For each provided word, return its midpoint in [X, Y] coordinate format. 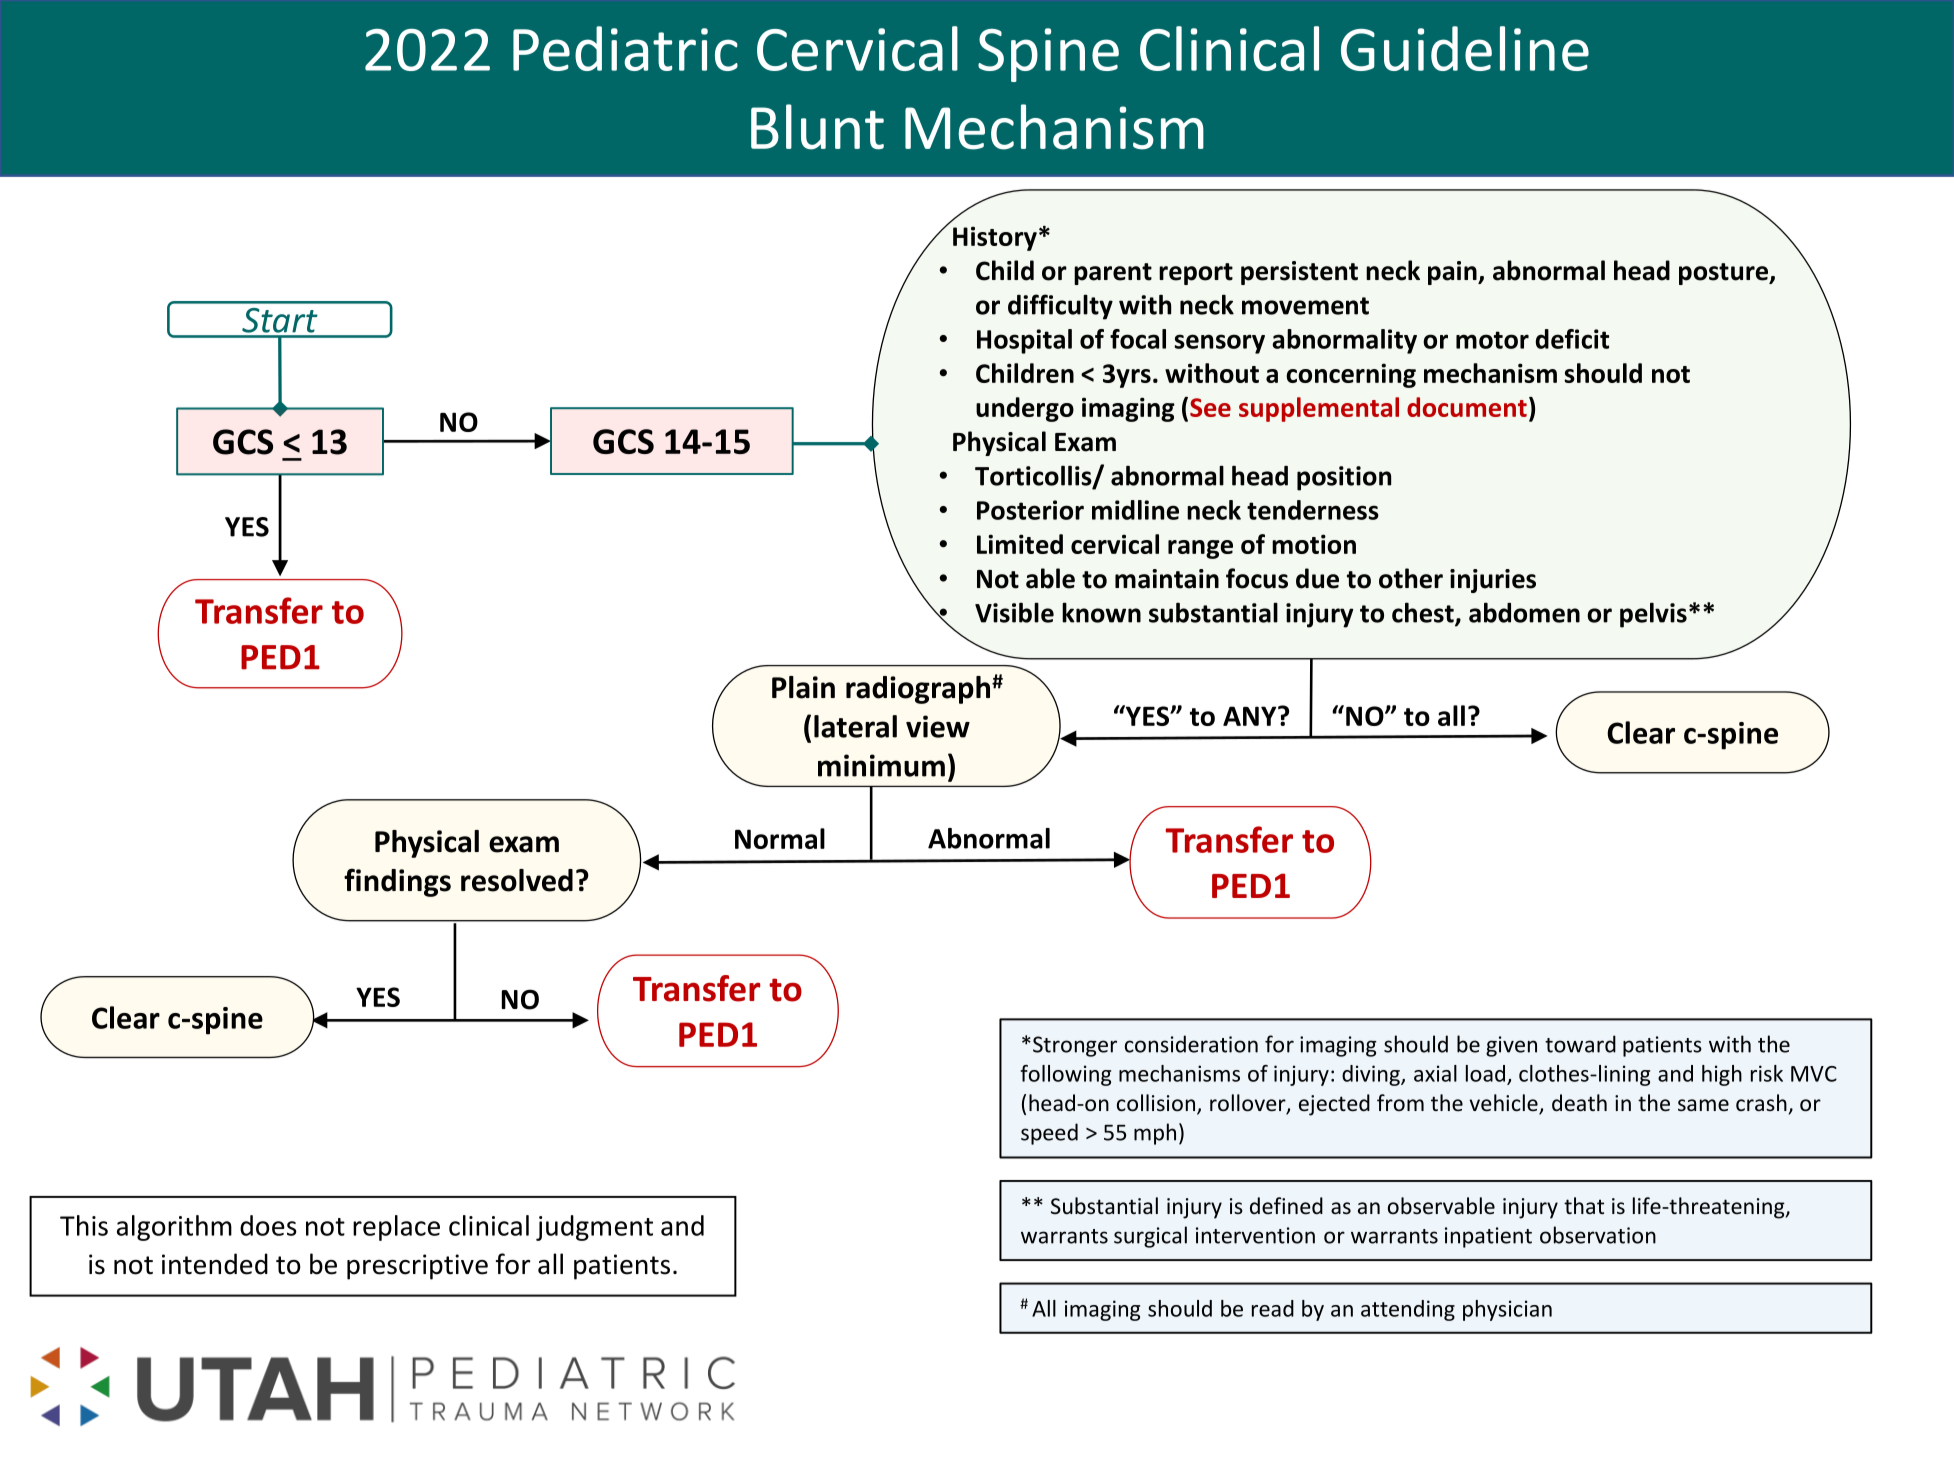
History [995, 238]
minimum [881, 765]
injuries [1493, 581]
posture [1725, 274]
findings [397, 882]
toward [1580, 1044]
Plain [803, 687]
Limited [1020, 544]
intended [215, 1264]
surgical [1150, 1237]
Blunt [817, 127]
